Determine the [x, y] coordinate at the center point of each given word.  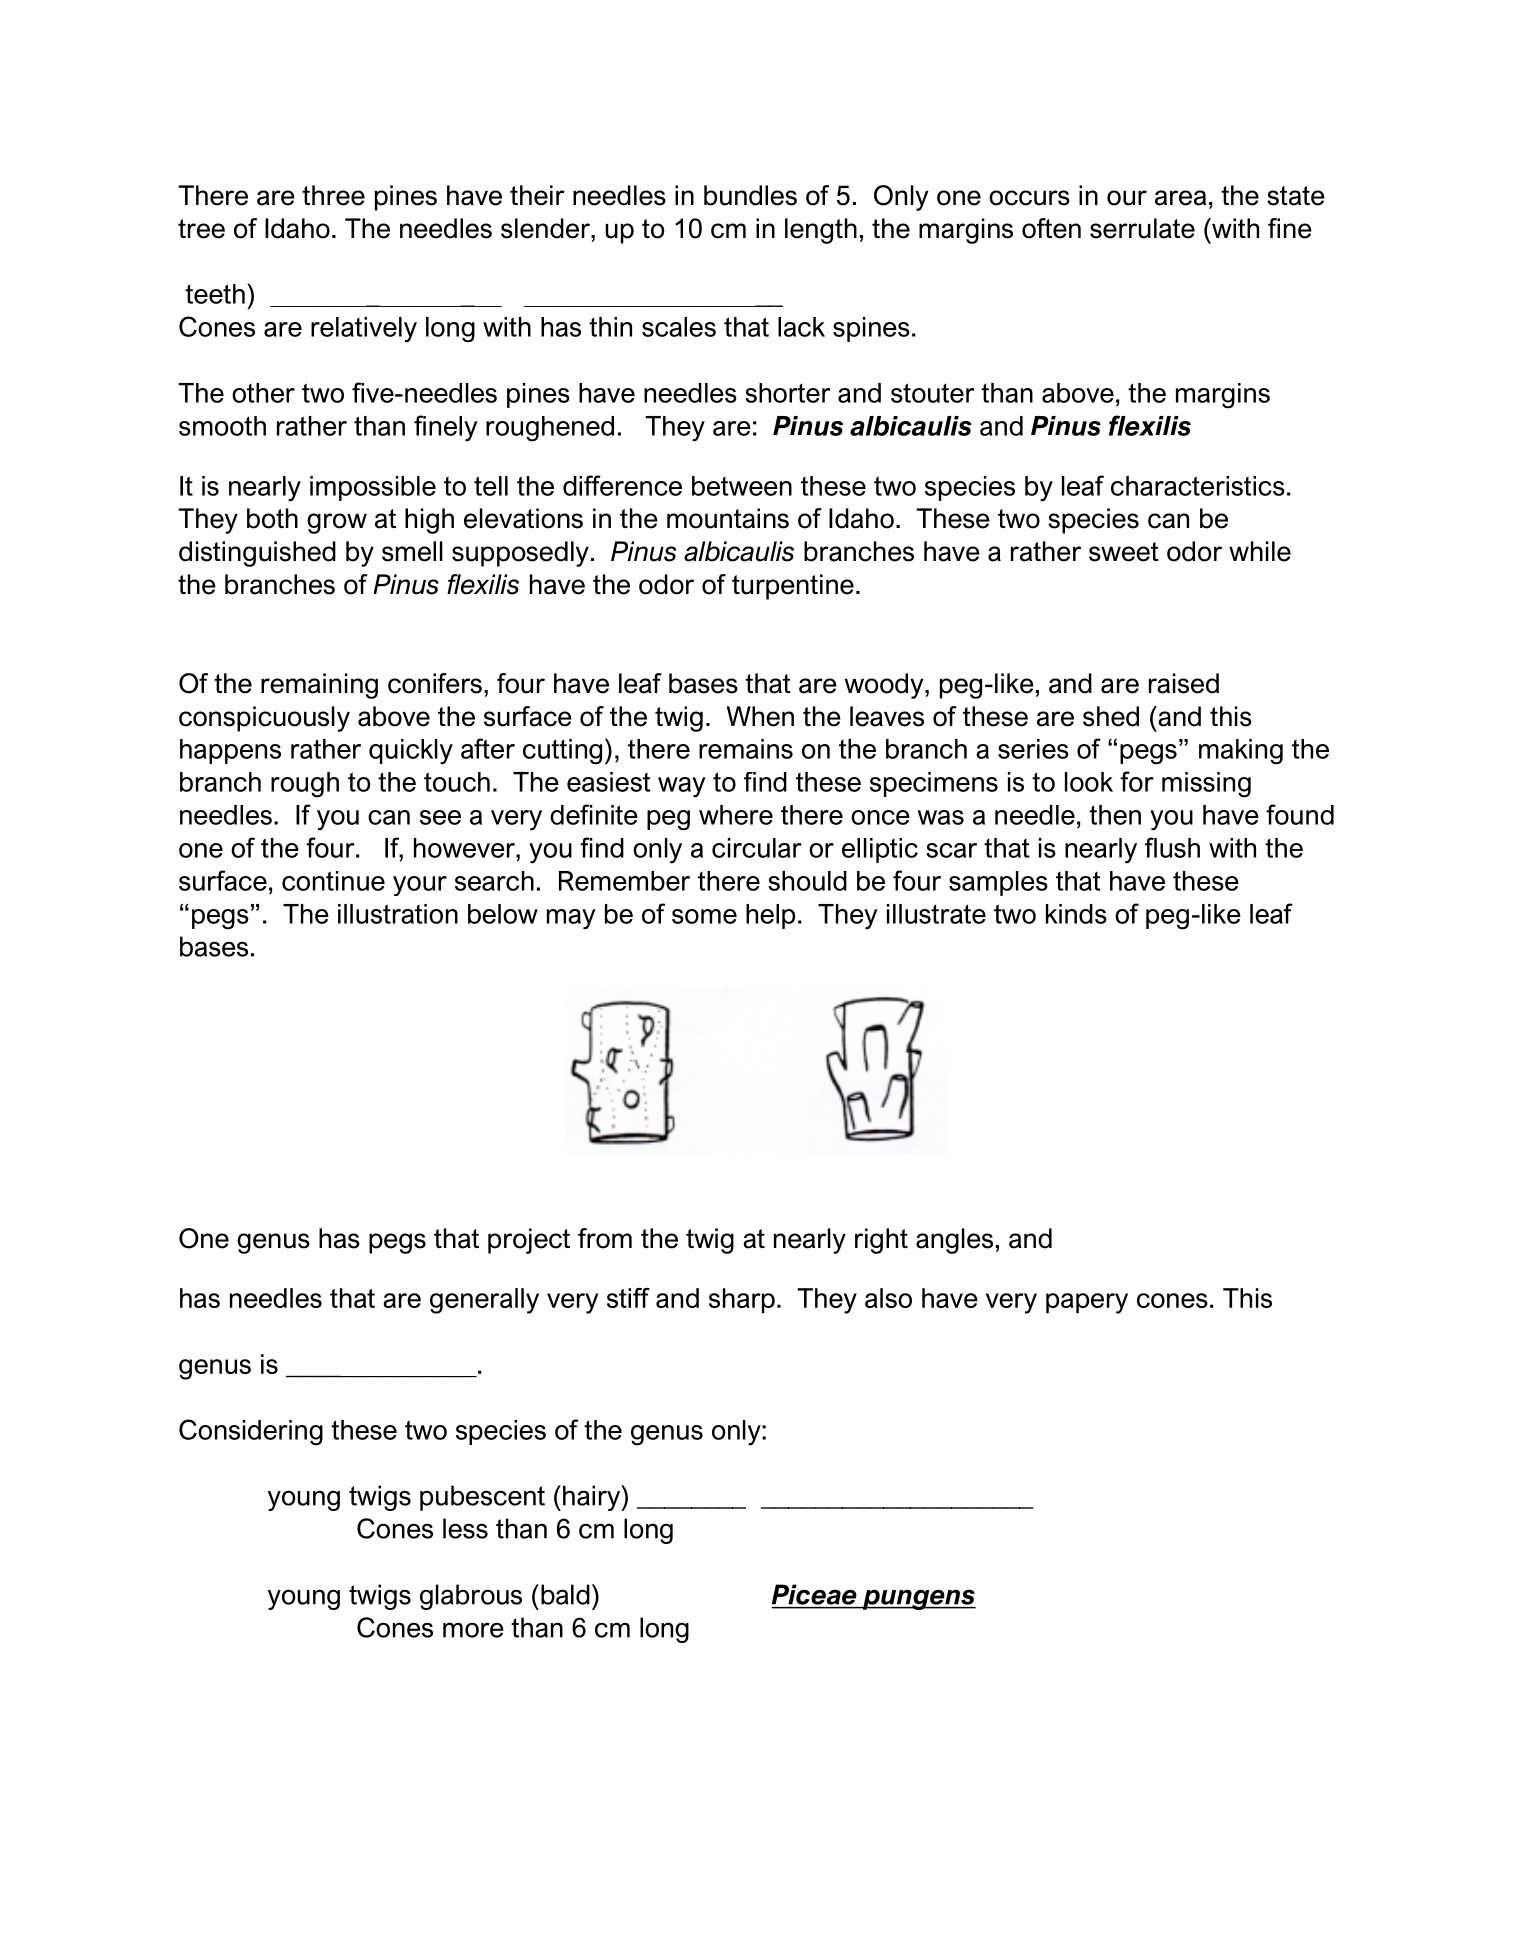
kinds [1076, 914]
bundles [750, 195]
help [770, 916]
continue [333, 881]
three [333, 195]
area [1180, 198]
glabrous [471, 1597]
